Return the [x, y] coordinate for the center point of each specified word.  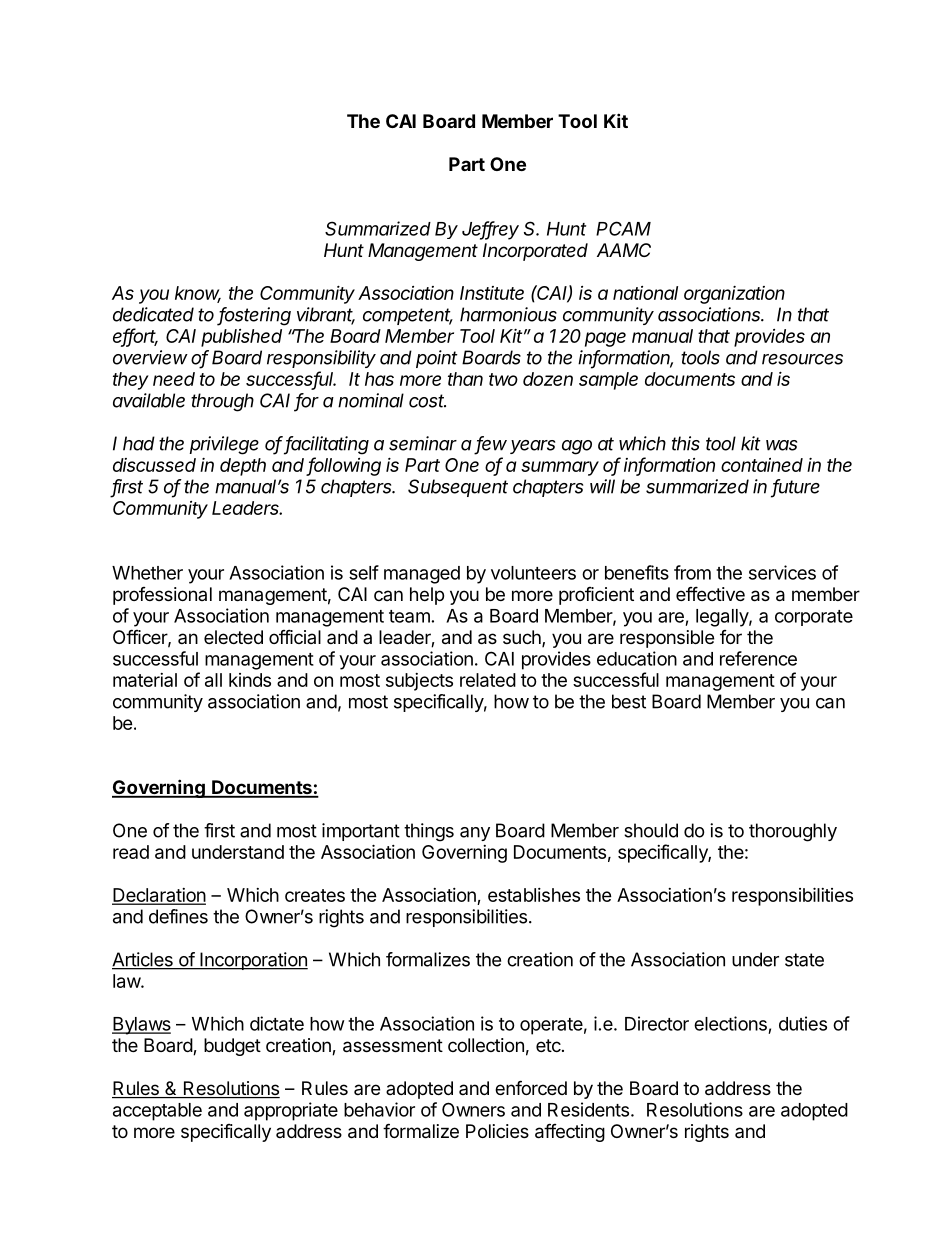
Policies [497, 1131]
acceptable [157, 1112]
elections [730, 1023]
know [198, 294]
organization [734, 295]
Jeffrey [490, 230]
